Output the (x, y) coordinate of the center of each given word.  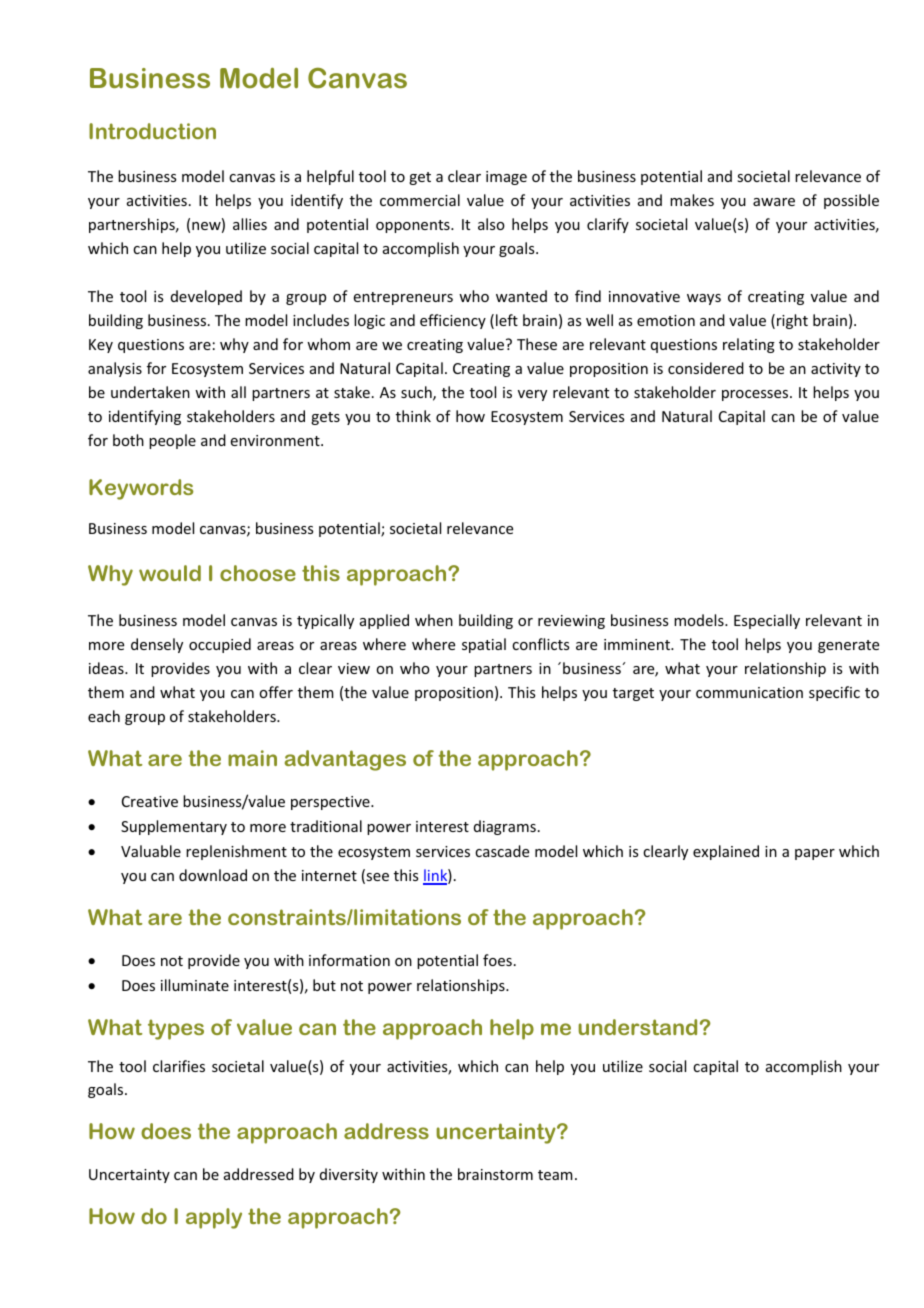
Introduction (152, 131)
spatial (484, 645)
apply (214, 1218)
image (506, 178)
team (555, 1175)
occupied (220, 645)
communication (749, 692)
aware (774, 202)
